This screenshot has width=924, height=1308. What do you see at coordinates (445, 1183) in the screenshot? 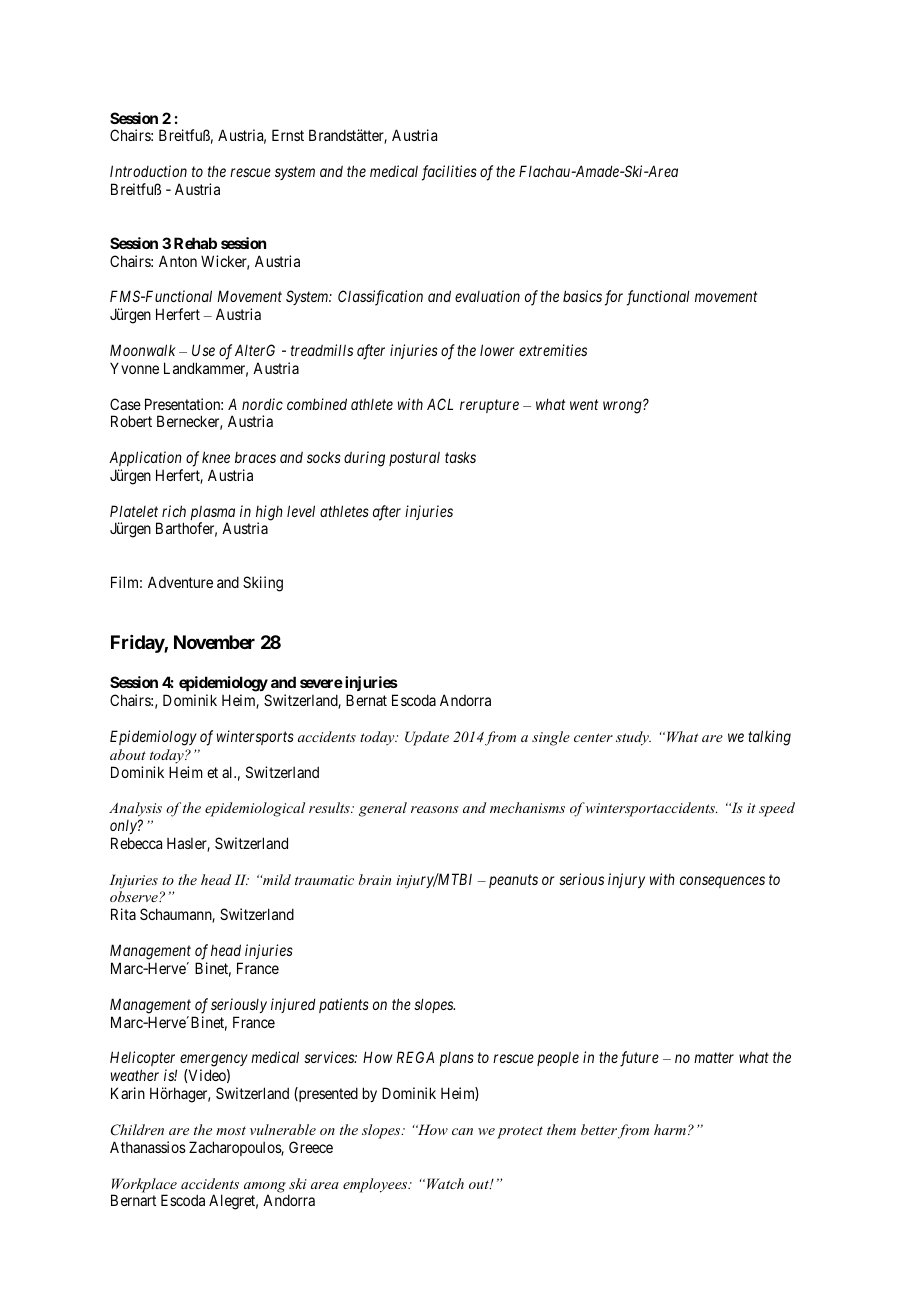
I see `Watch` at bounding box center [445, 1183].
